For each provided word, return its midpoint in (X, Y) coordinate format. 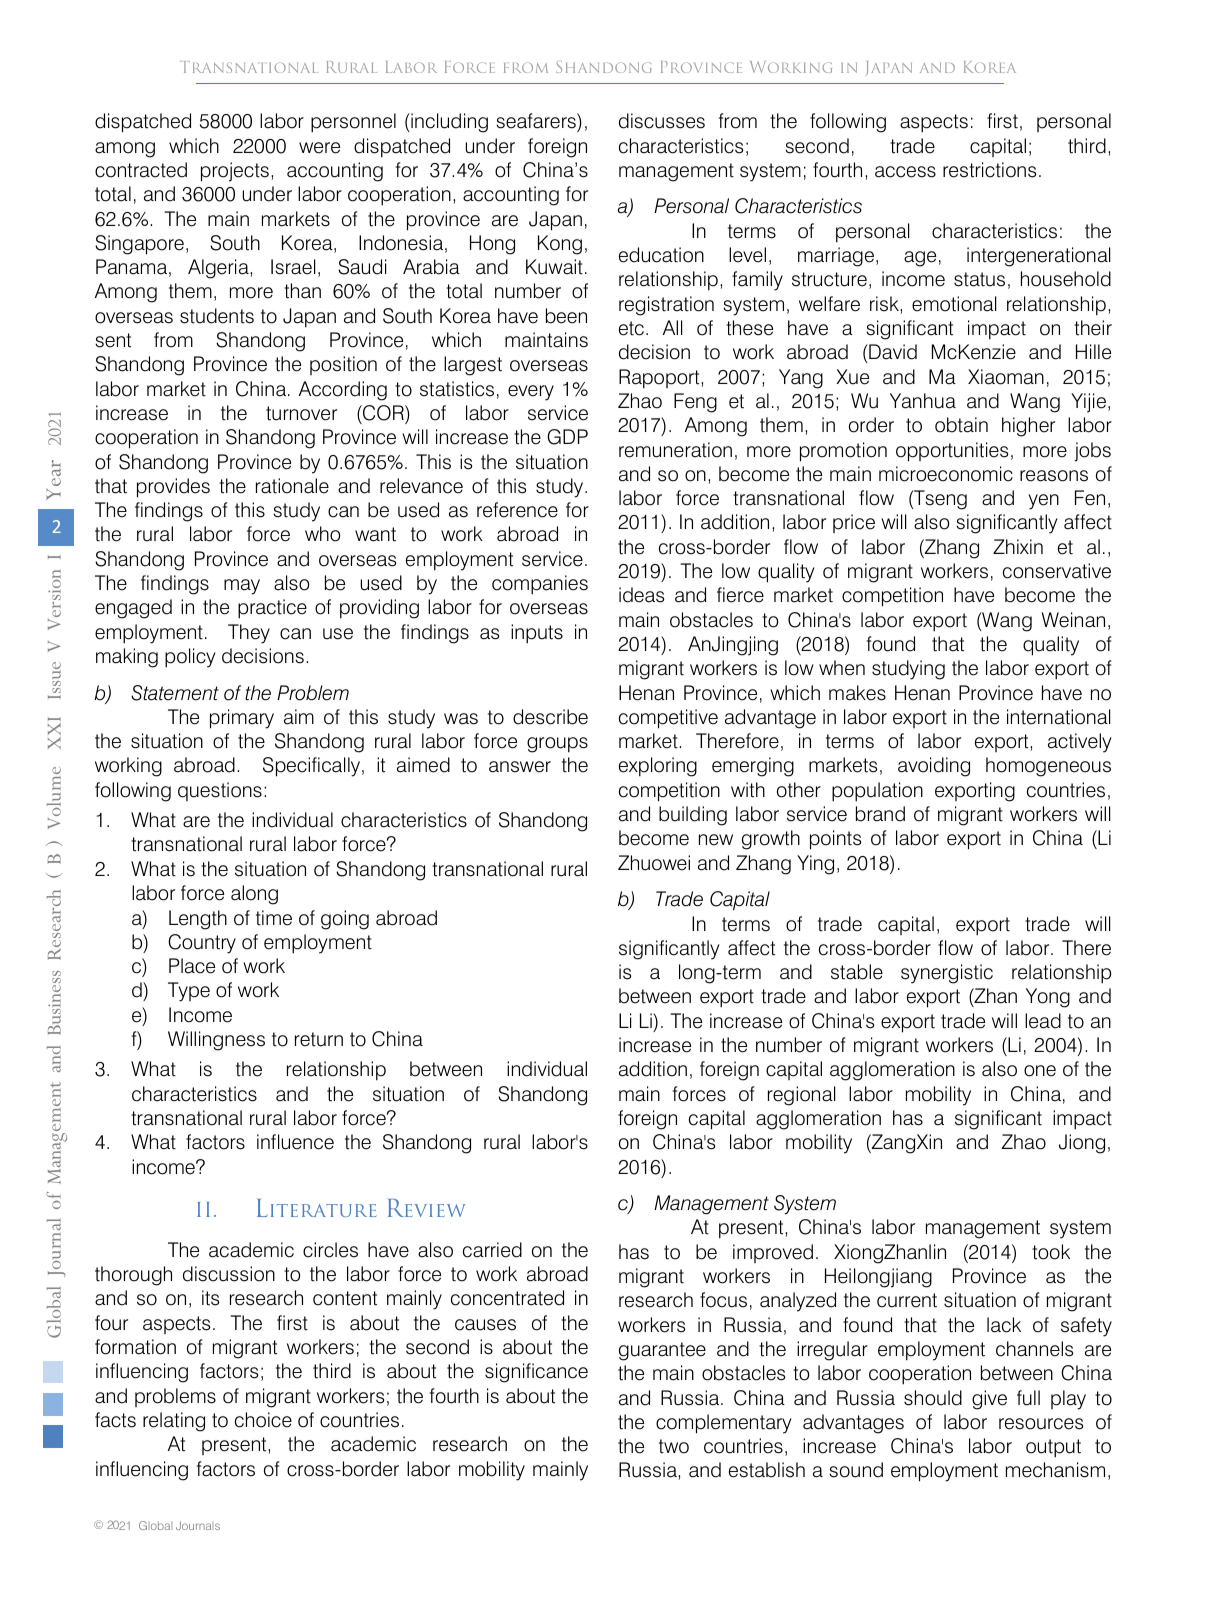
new (716, 840)
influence (295, 1142)
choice (263, 1420)
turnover (301, 413)
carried (492, 1250)
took (1051, 1252)
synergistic (947, 974)
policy (190, 658)
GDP (567, 437)
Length (198, 920)
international (1058, 717)
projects (235, 172)
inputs (537, 634)
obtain (961, 425)
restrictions (989, 170)
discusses (662, 121)
